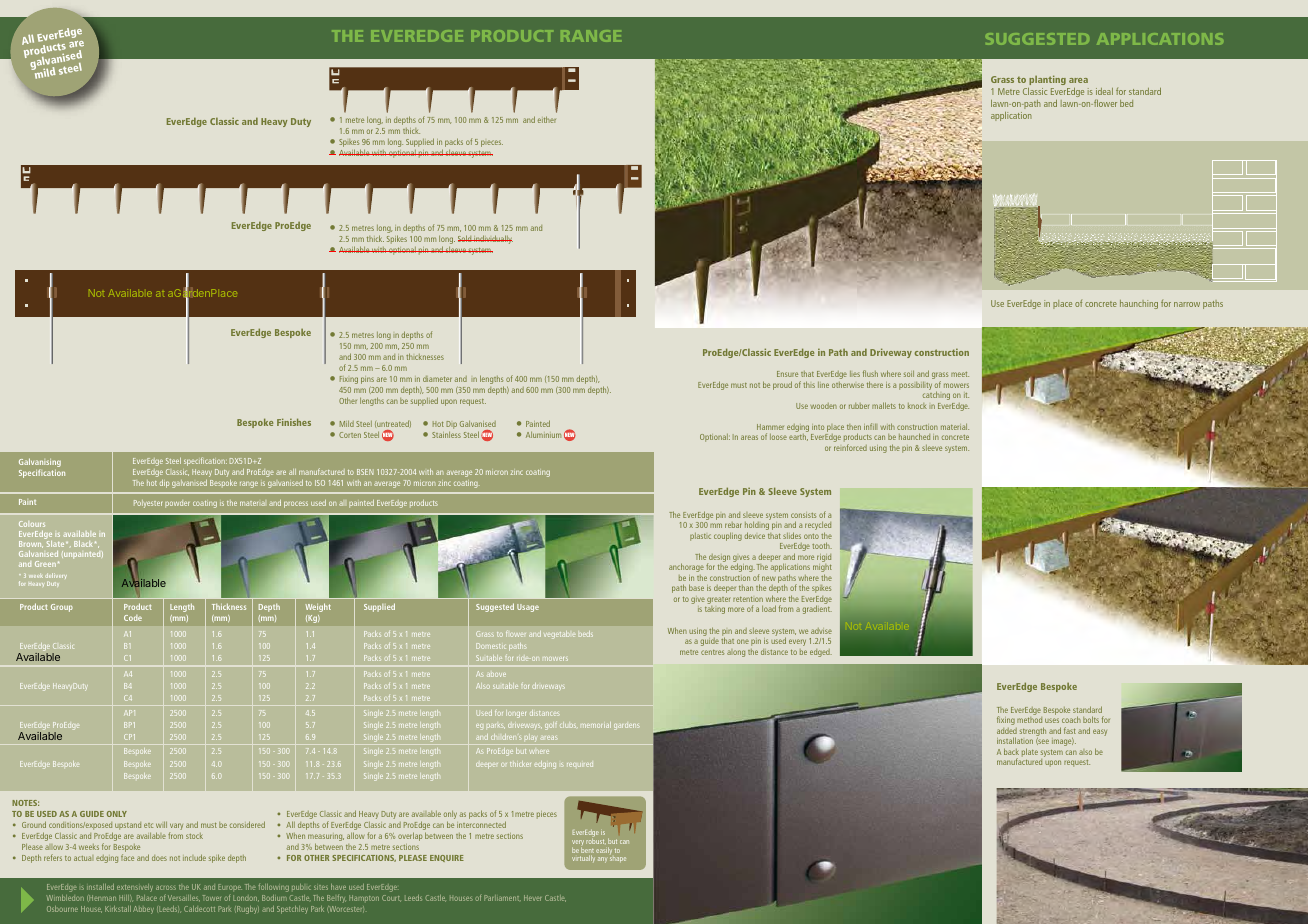 This screenshot has height=924, width=1308. What do you see at coordinates (1104, 91) in the screenshot?
I see `ideal` at bounding box center [1104, 91].
